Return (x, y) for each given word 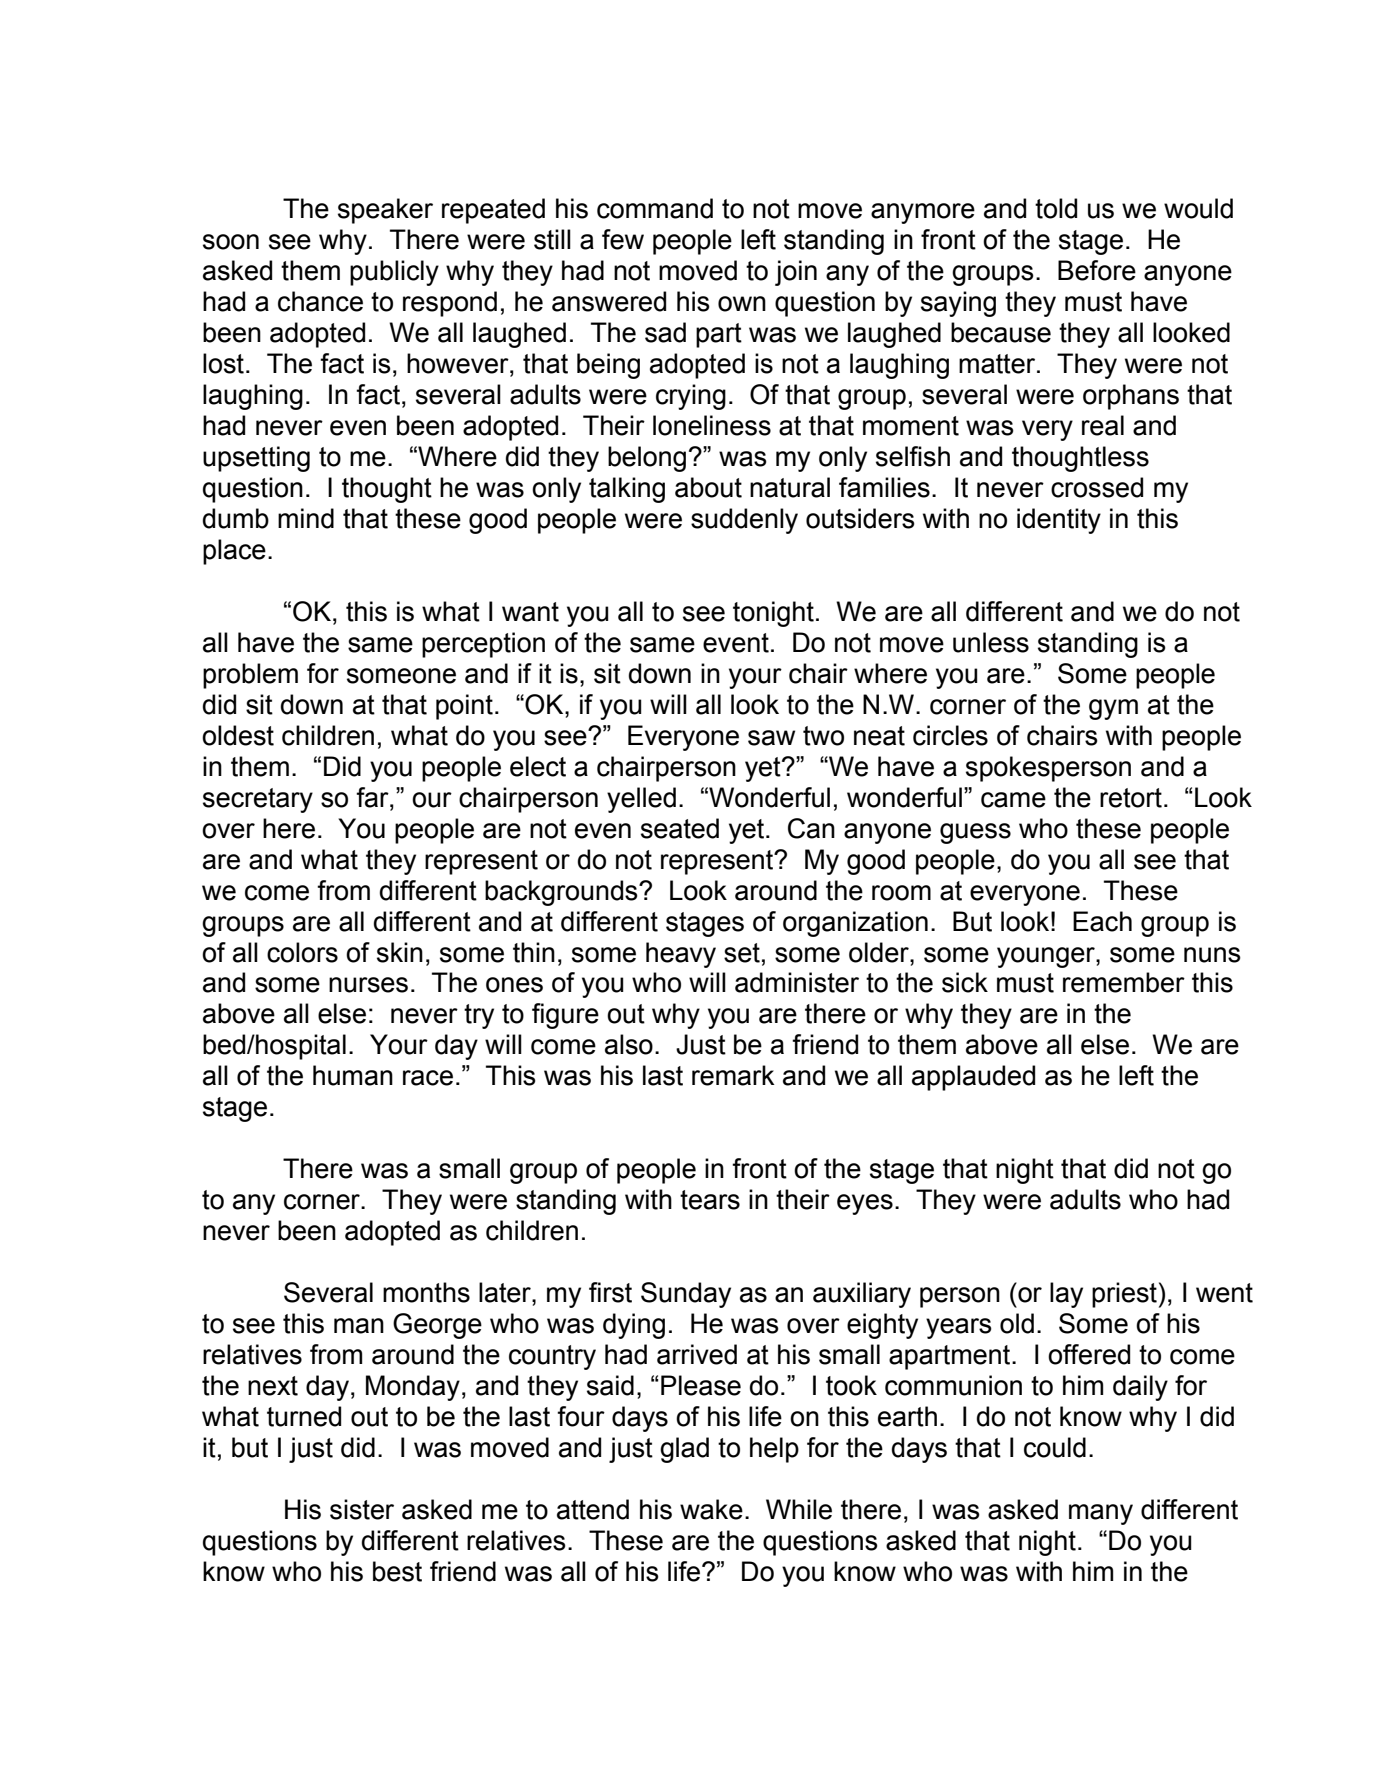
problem (250, 676)
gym (1113, 709)
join (796, 273)
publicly (394, 273)
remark (733, 1075)
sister (362, 1509)
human (353, 1075)
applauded (973, 1078)
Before (1097, 270)
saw (771, 738)
